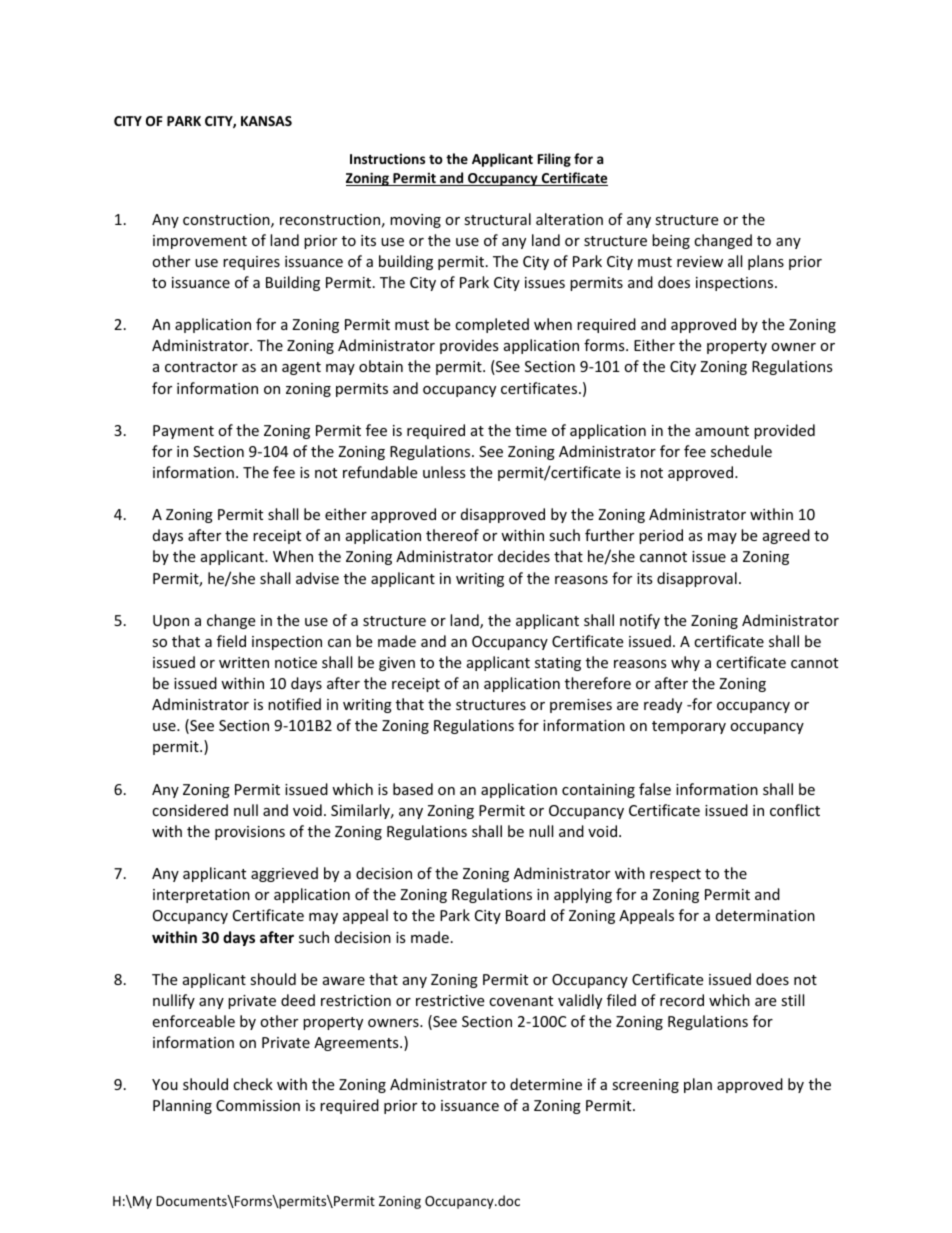  I want to click on field, so click(231, 641).
